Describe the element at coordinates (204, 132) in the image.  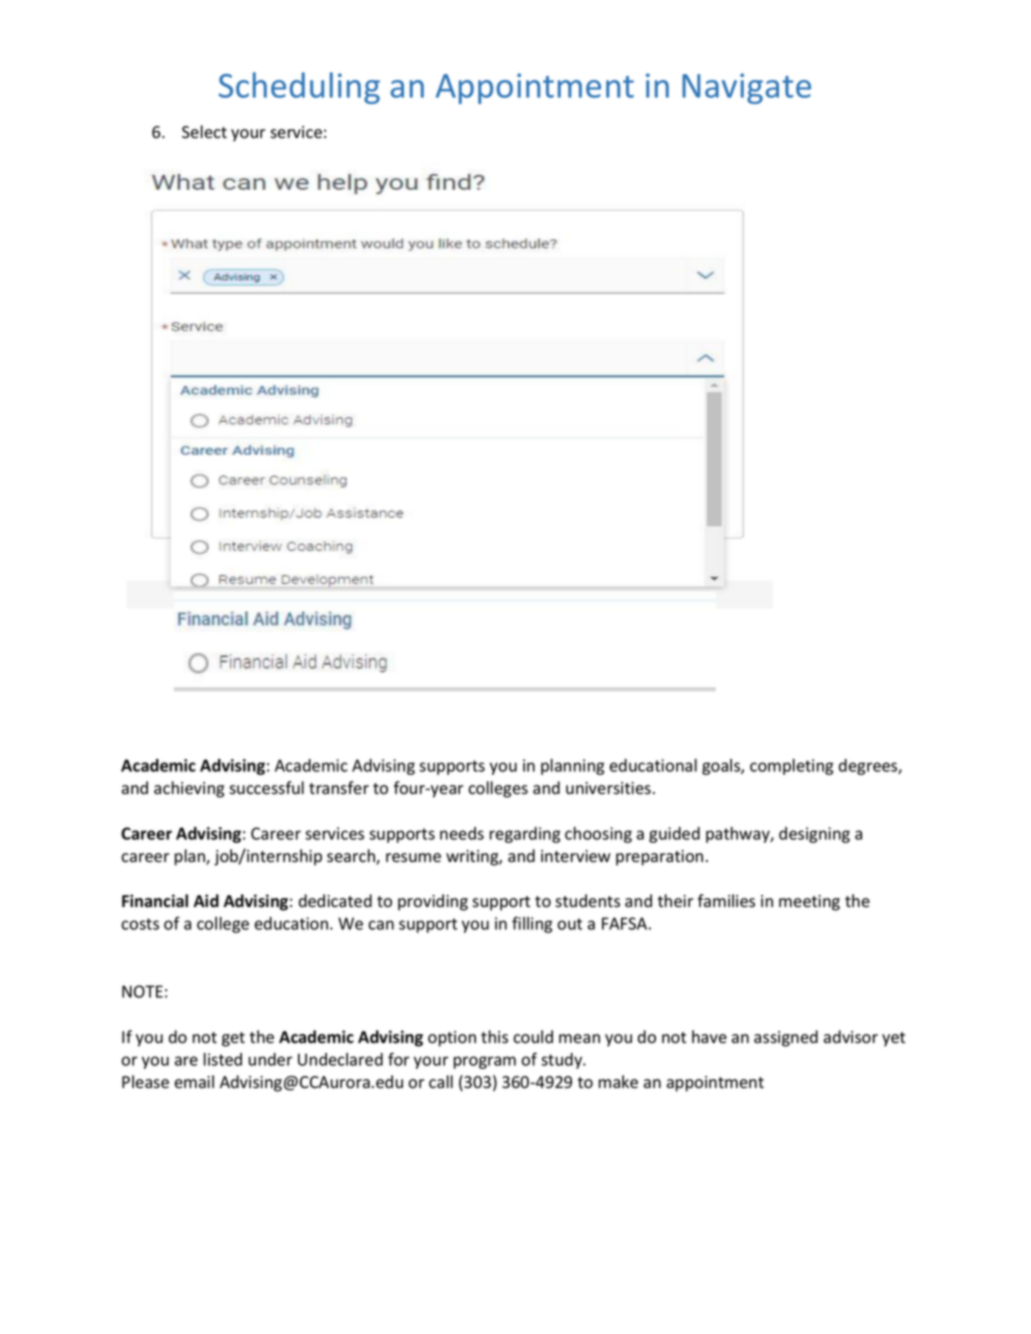
I see `Select` at that location.
